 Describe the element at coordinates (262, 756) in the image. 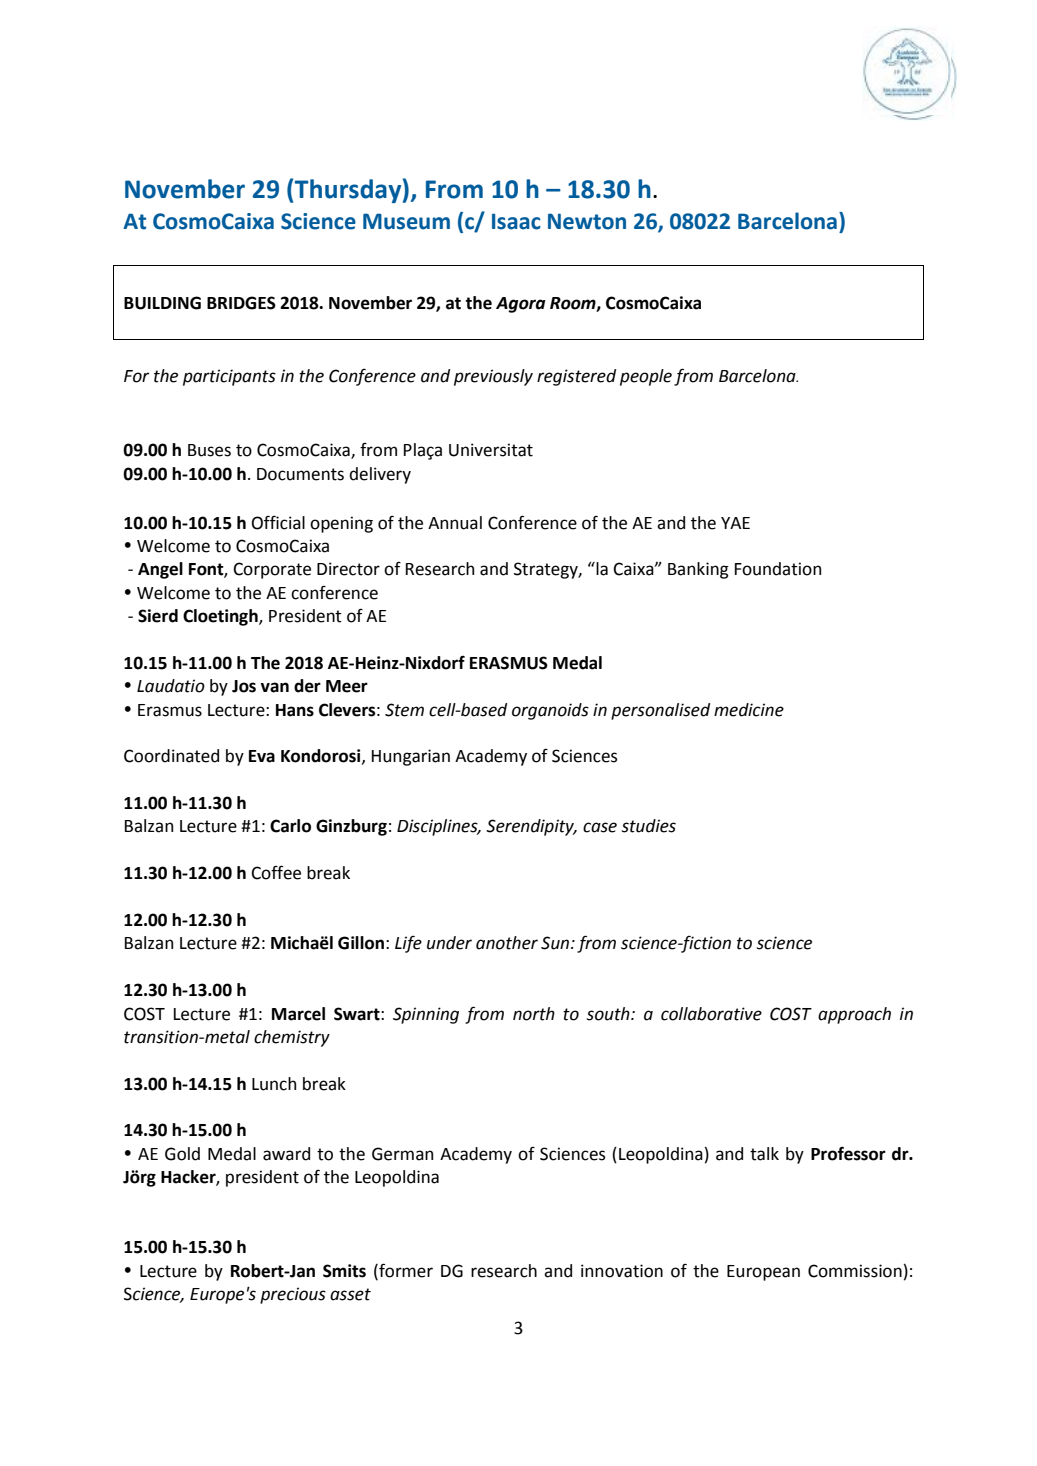

I see `Eva` at that location.
